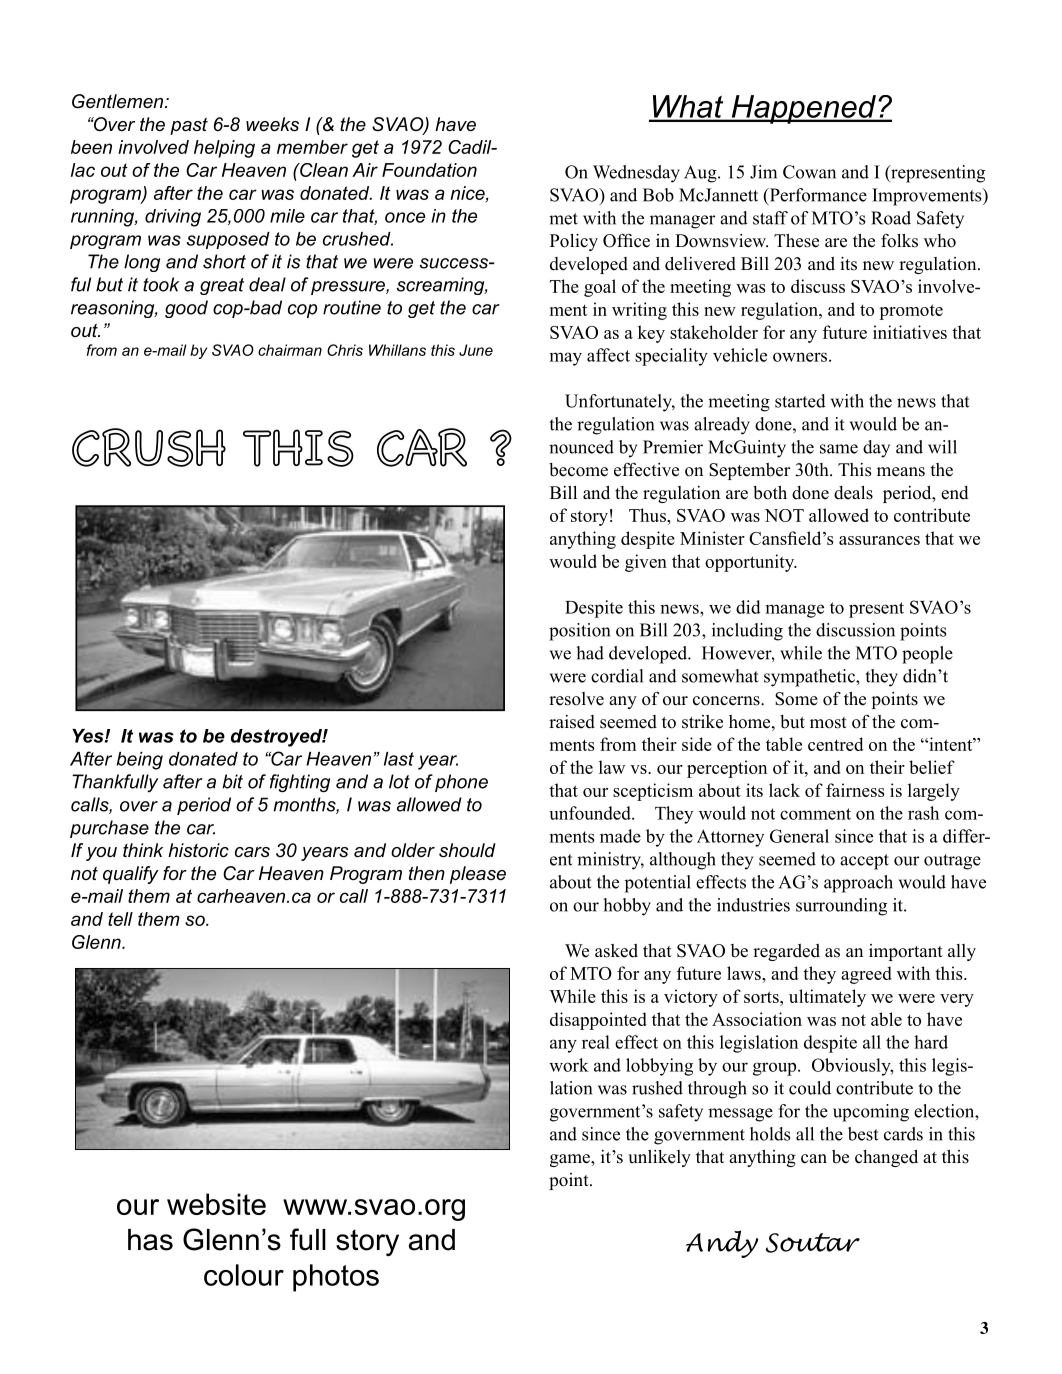 The width and height of the page is (1062, 1374). Describe the element at coordinates (565, 359) in the page. I see `may` at that location.
